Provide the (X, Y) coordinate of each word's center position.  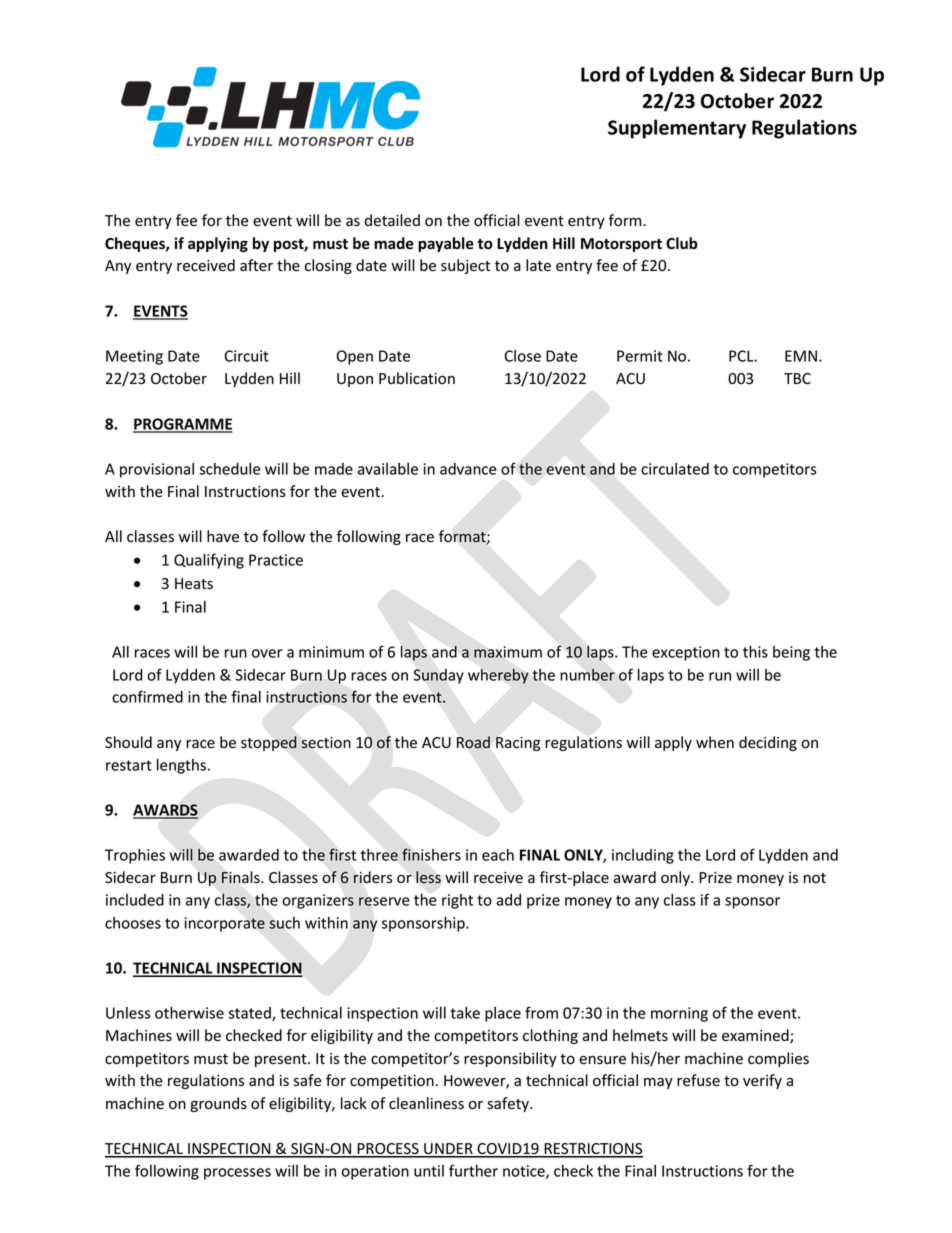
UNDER (448, 1150)
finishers (431, 854)
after (256, 265)
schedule (229, 469)
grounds (218, 1104)
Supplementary (677, 129)
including (643, 856)
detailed (392, 220)
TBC (797, 378)
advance (468, 469)
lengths (181, 766)
